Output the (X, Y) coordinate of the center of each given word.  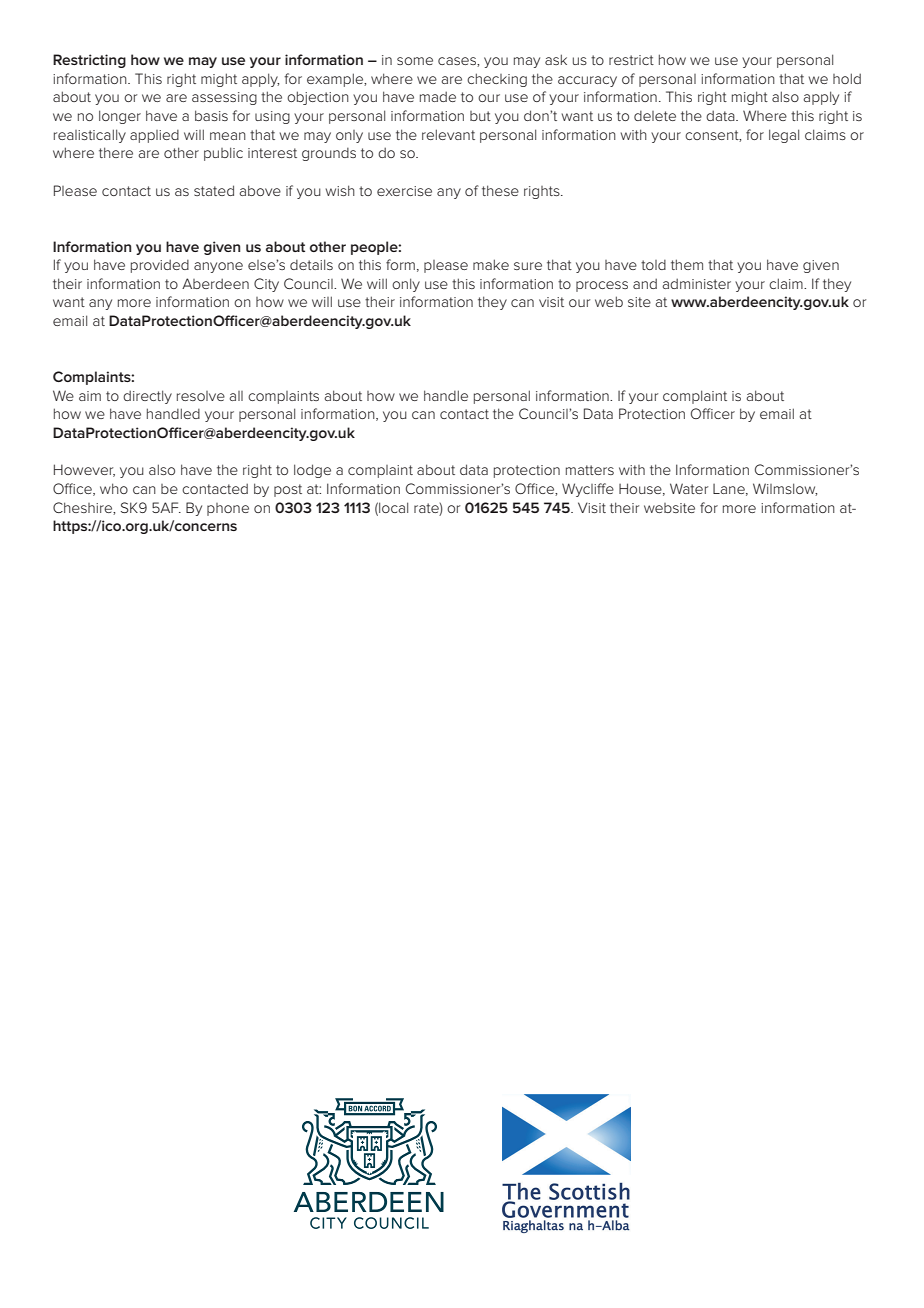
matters (590, 470)
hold (847, 78)
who (114, 488)
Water (689, 488)
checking (497, 80)
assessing (224, 98)
